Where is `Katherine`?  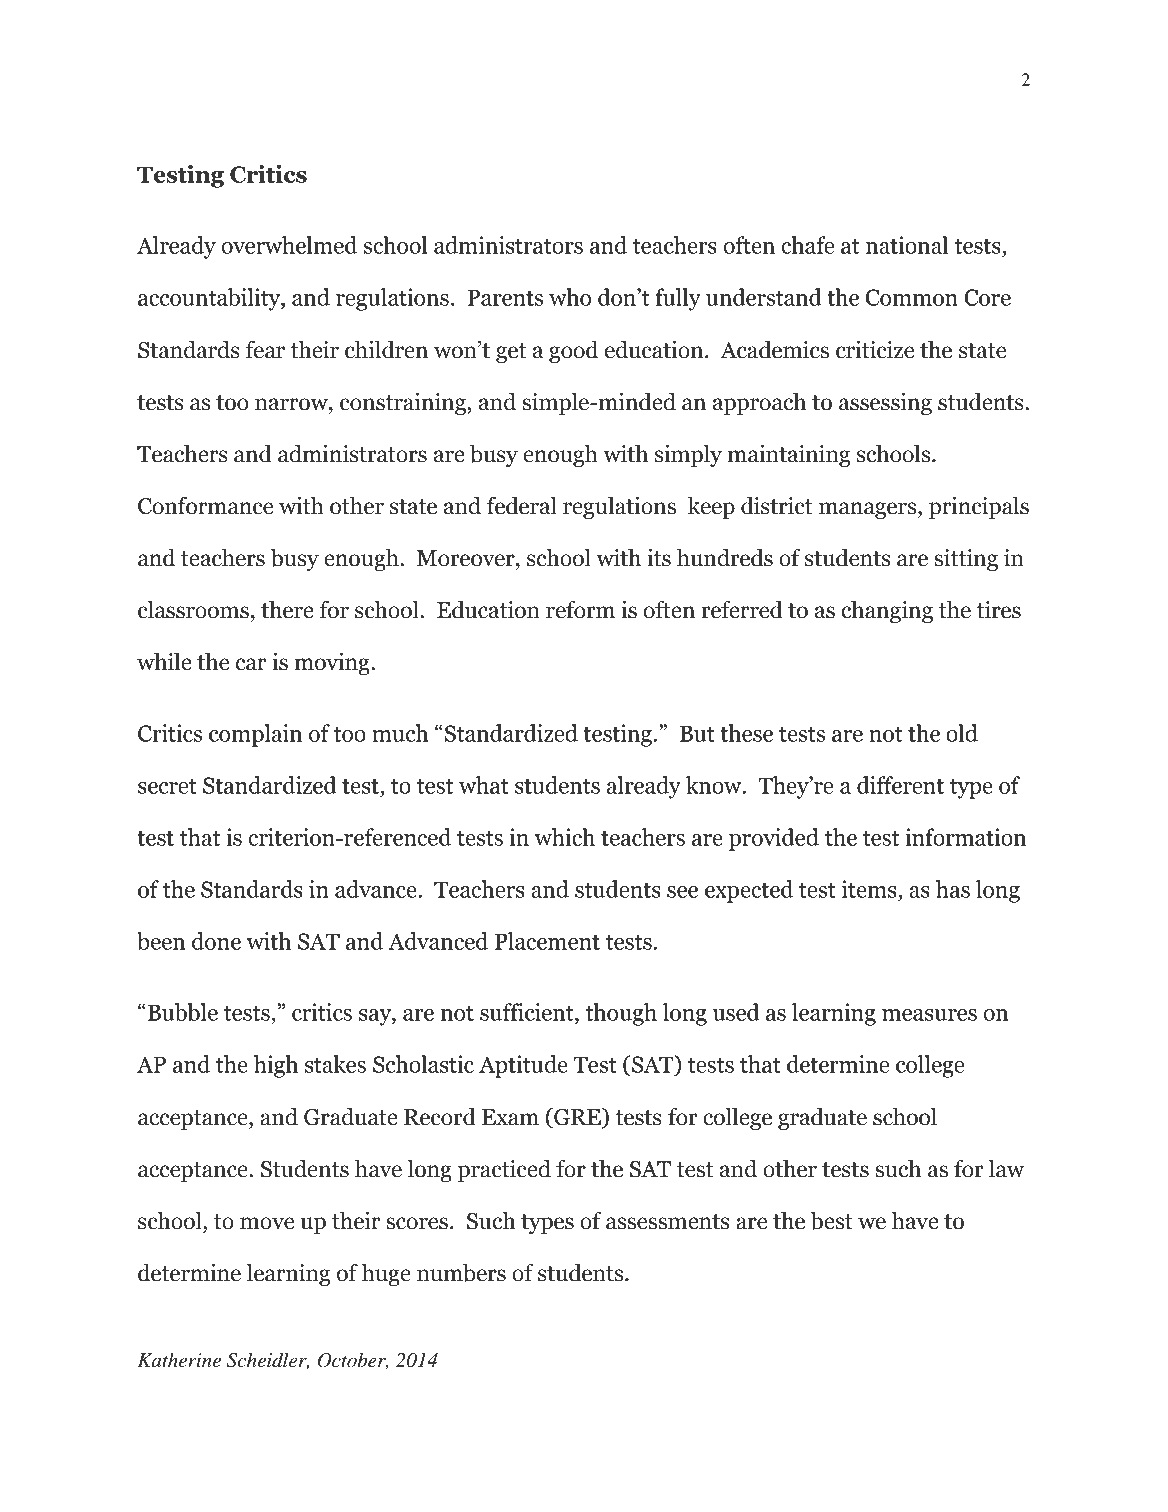
Katherine is located at coordinates (179, 1360).
